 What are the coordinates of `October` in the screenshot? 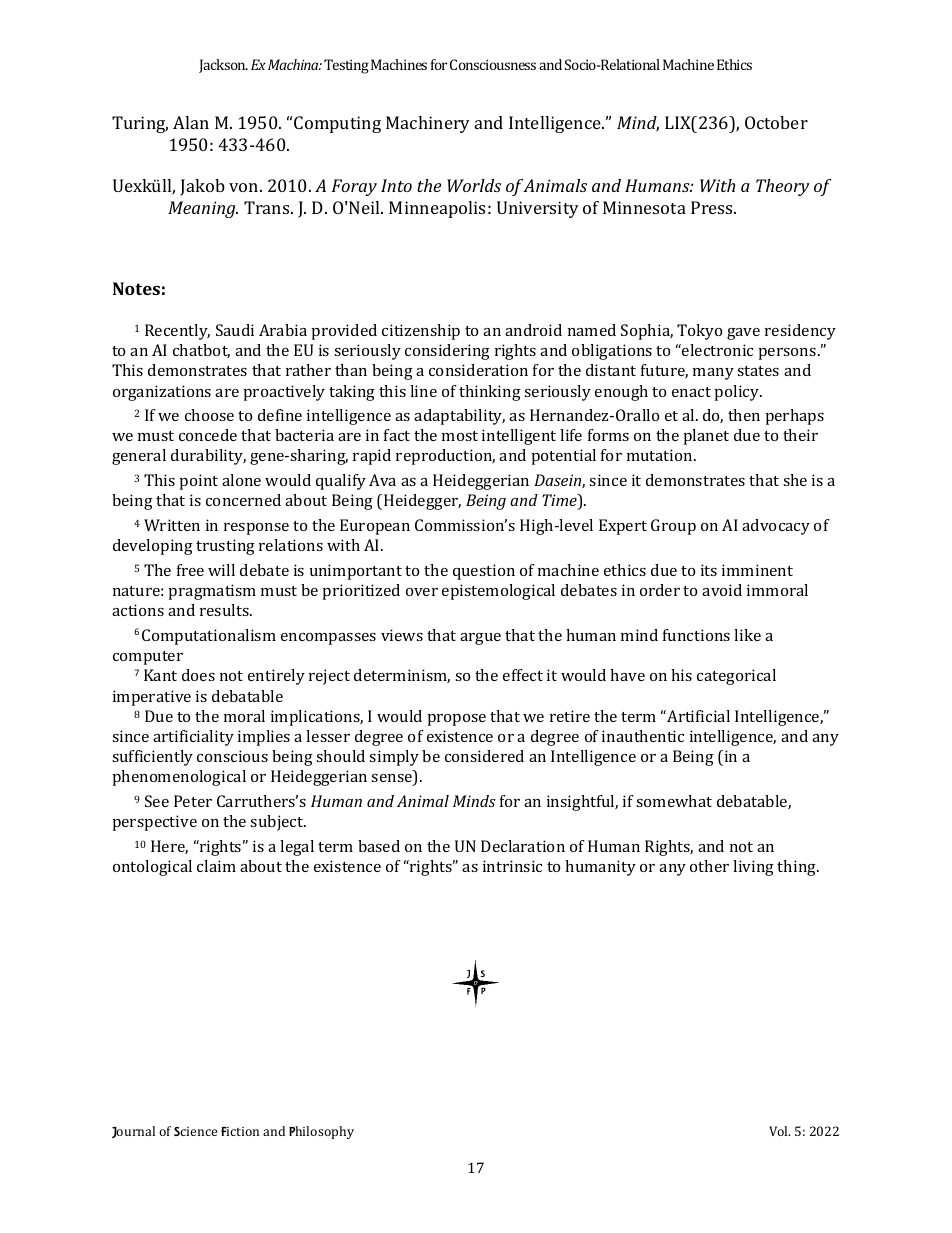 It's located at (776, 122).
